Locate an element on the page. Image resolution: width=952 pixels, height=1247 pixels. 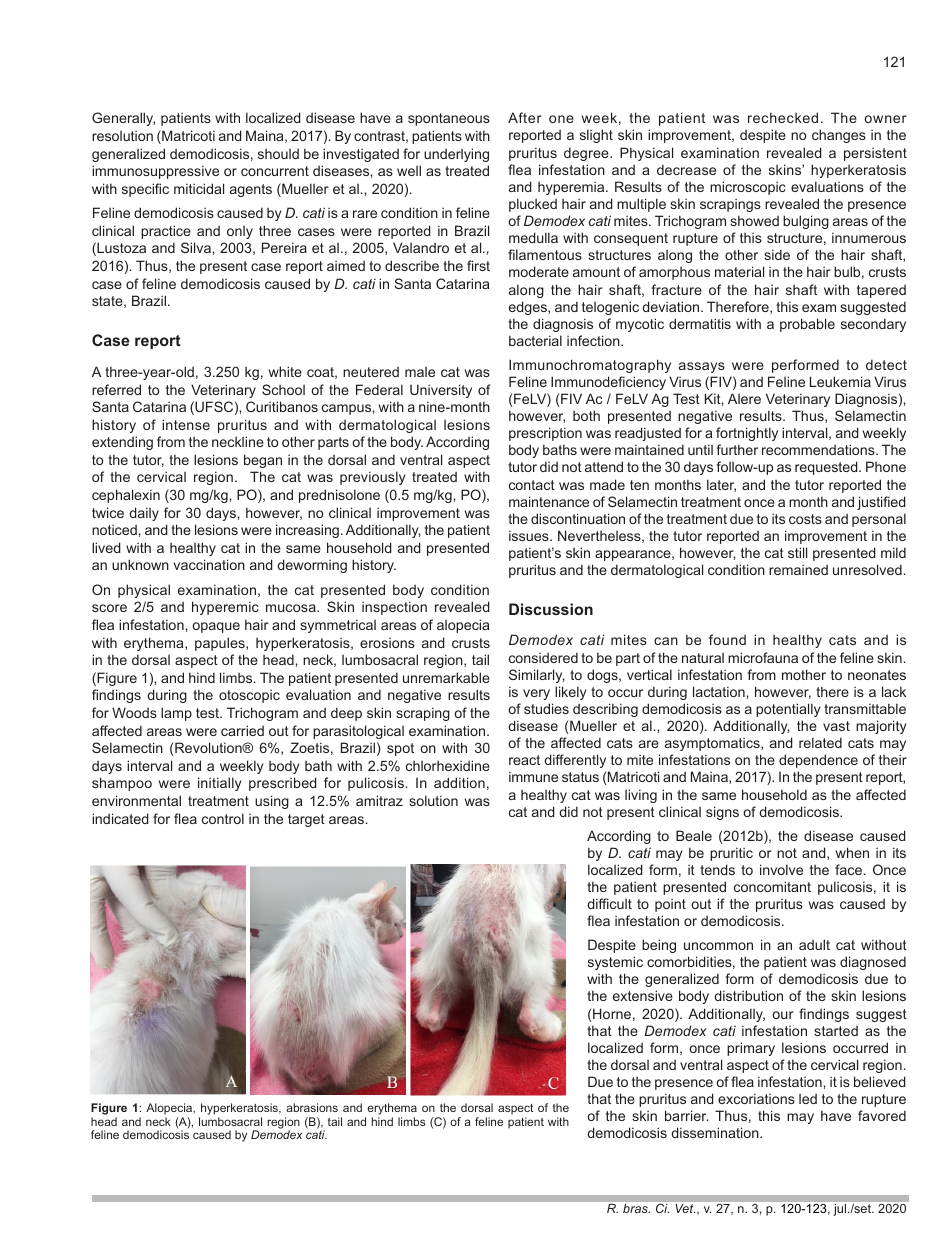
control is located at coordinates (223, 818).
